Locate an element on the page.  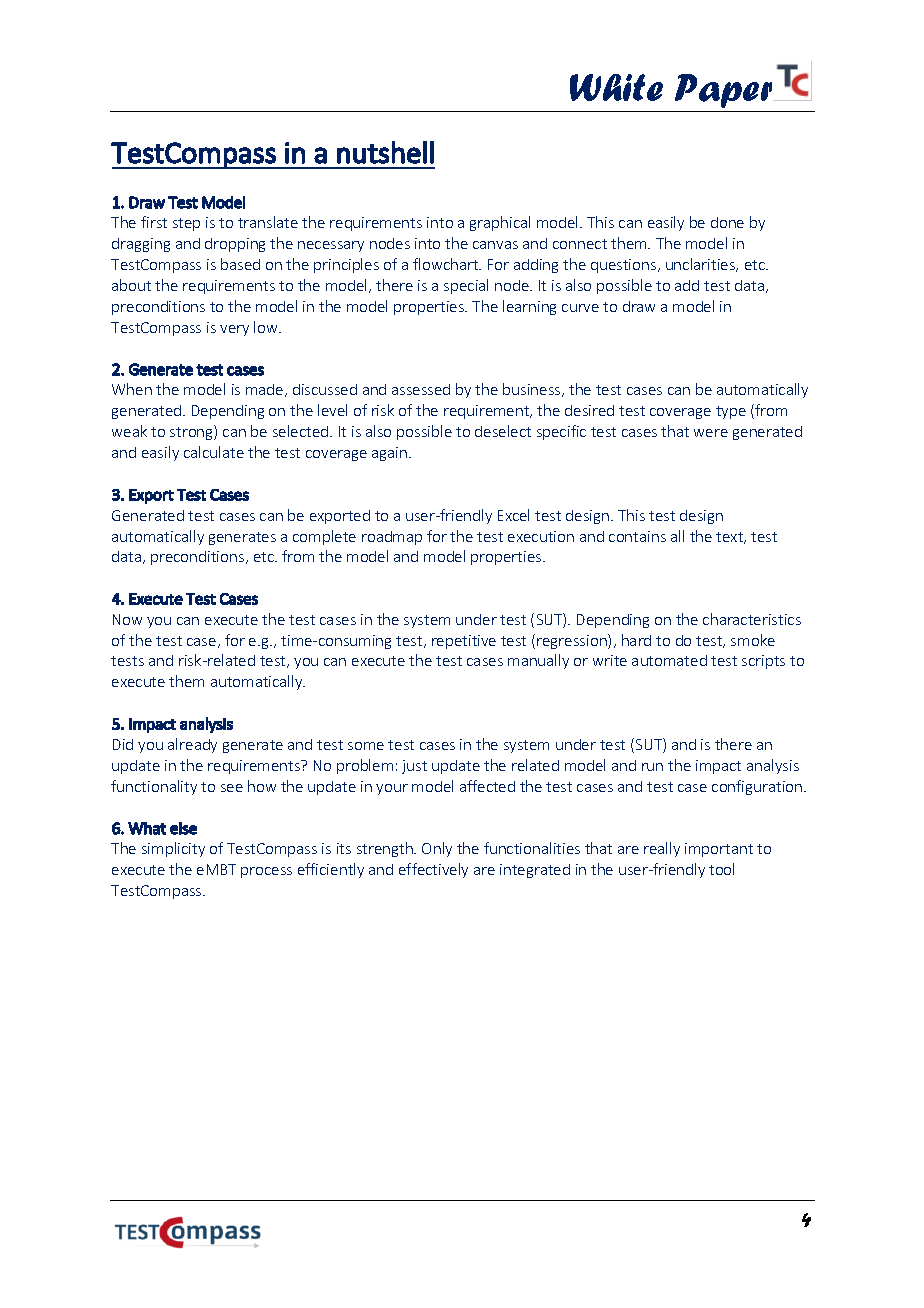
were is located at coordinates (711, 433).
